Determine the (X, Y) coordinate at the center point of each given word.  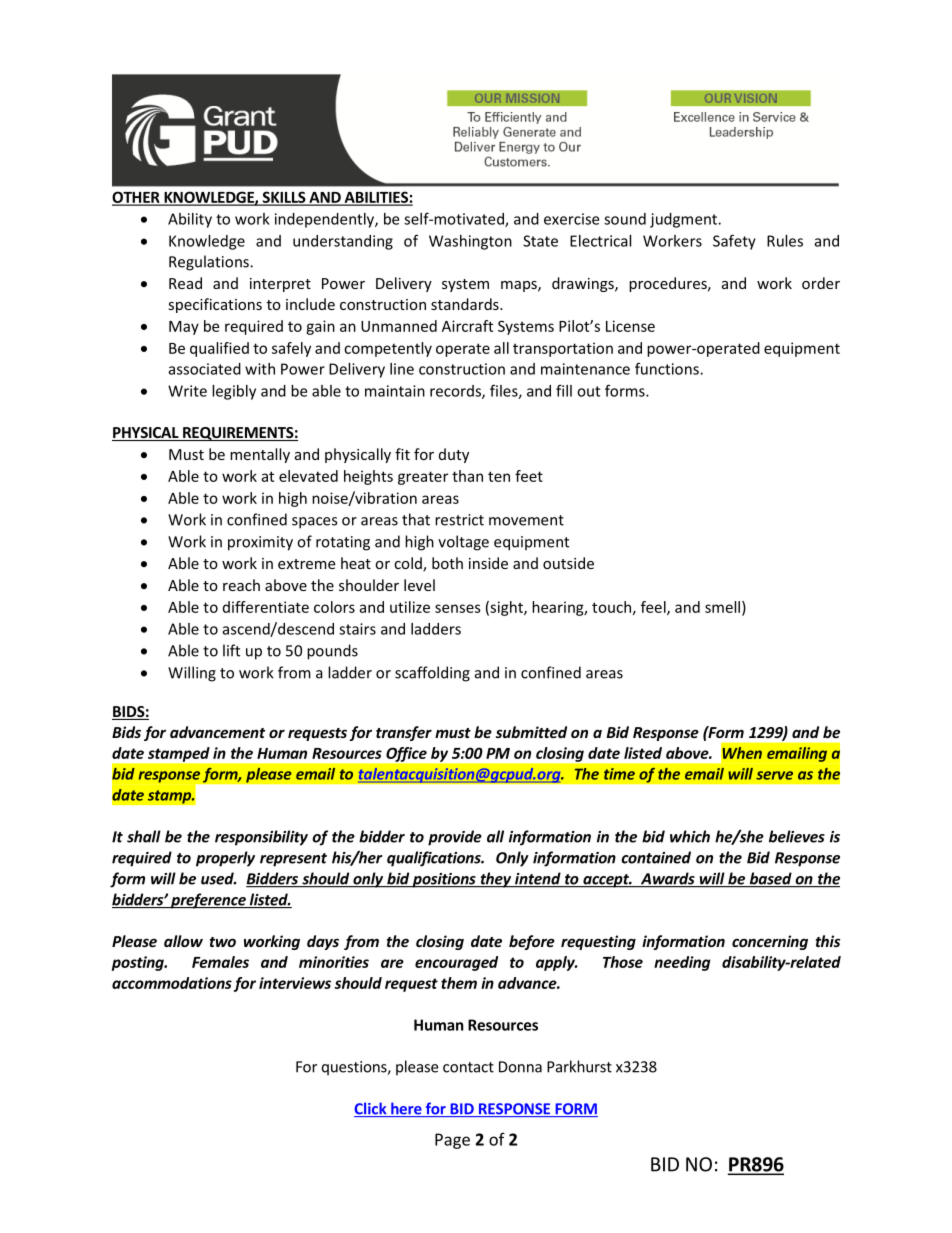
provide (455, 838)
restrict (459, 520)
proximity (260, 543)
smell (722, 607)
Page (452, 1141)
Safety (734, 242)
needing (682, 963)
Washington (470, 242)
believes (797, 836)
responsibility (261, 838)
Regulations (210, 263)
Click (371, 1109)
